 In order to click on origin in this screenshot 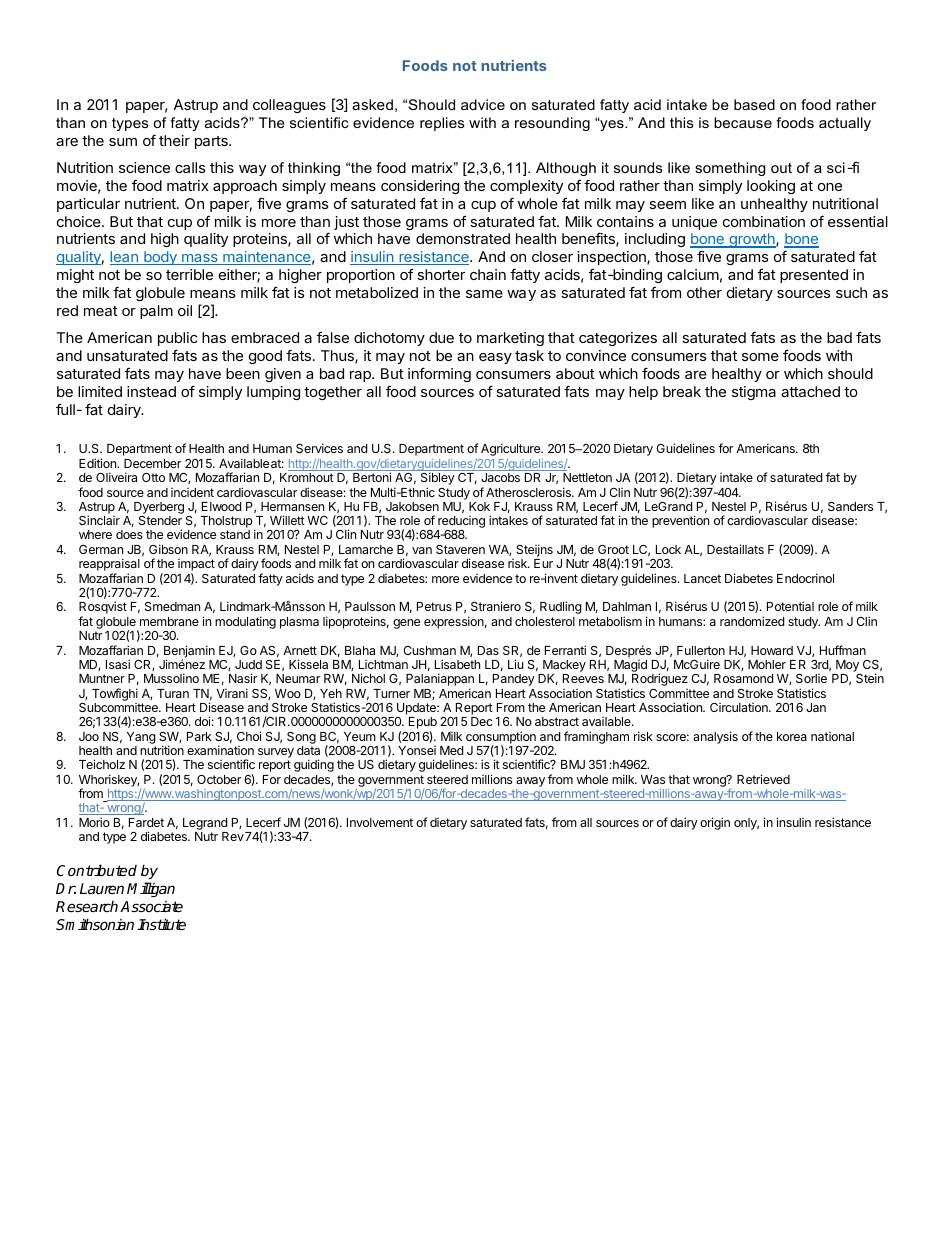, I will do `click(715, 823)`.
